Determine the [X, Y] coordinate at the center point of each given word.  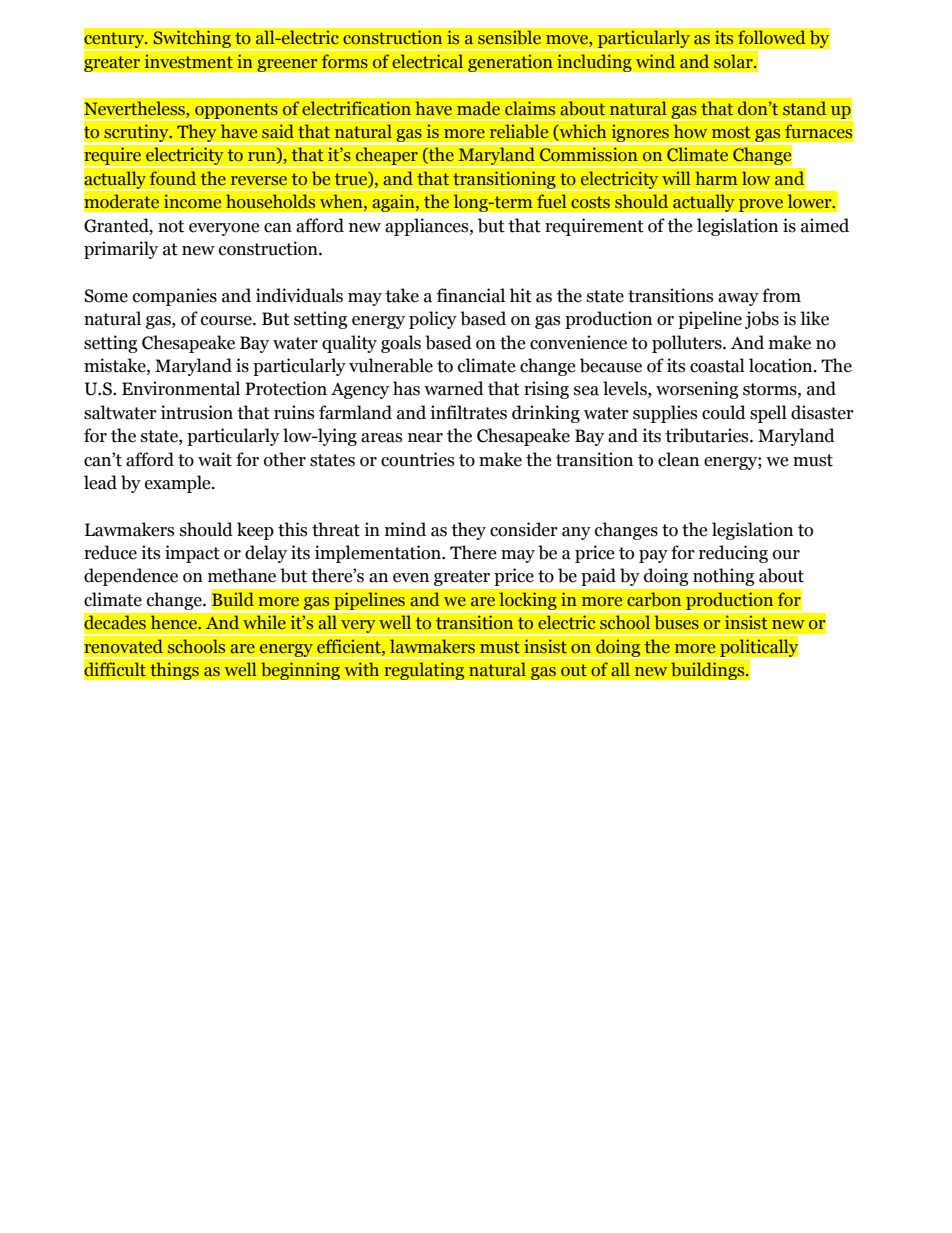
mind [405, 529]
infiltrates [468, 412]
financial [471, 295]
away [738, 299]
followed [771, 37]
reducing [733, 554]
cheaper [386, 156]
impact [192, 554]
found [173, 178]
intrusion [197, 412]
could [724, 412]
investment [188, 61]
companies [175, 297]
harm [716, 178]
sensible [509, 37]
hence [174, 622]
